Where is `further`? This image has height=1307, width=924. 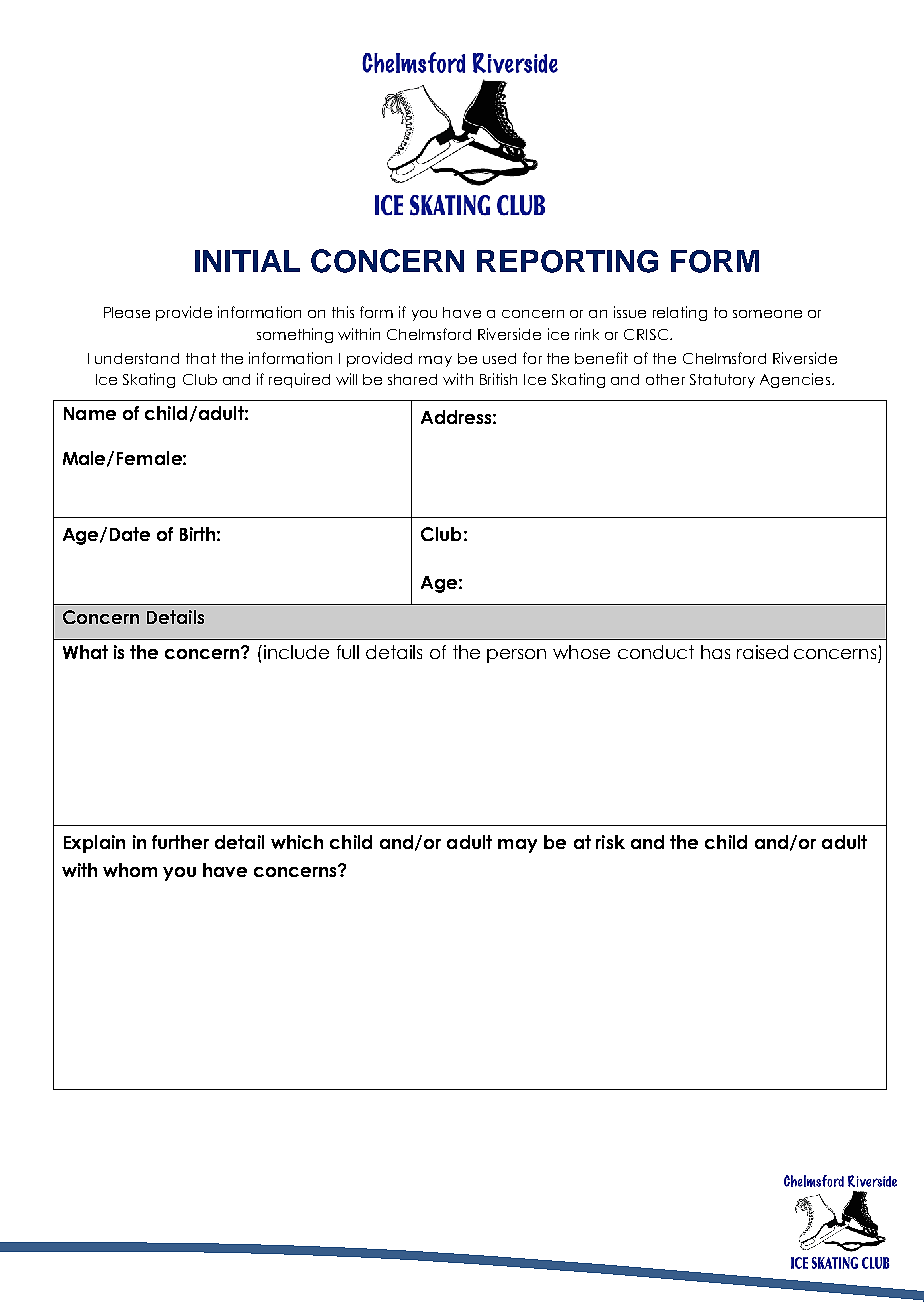
further is located at coordinates (180, 842).
